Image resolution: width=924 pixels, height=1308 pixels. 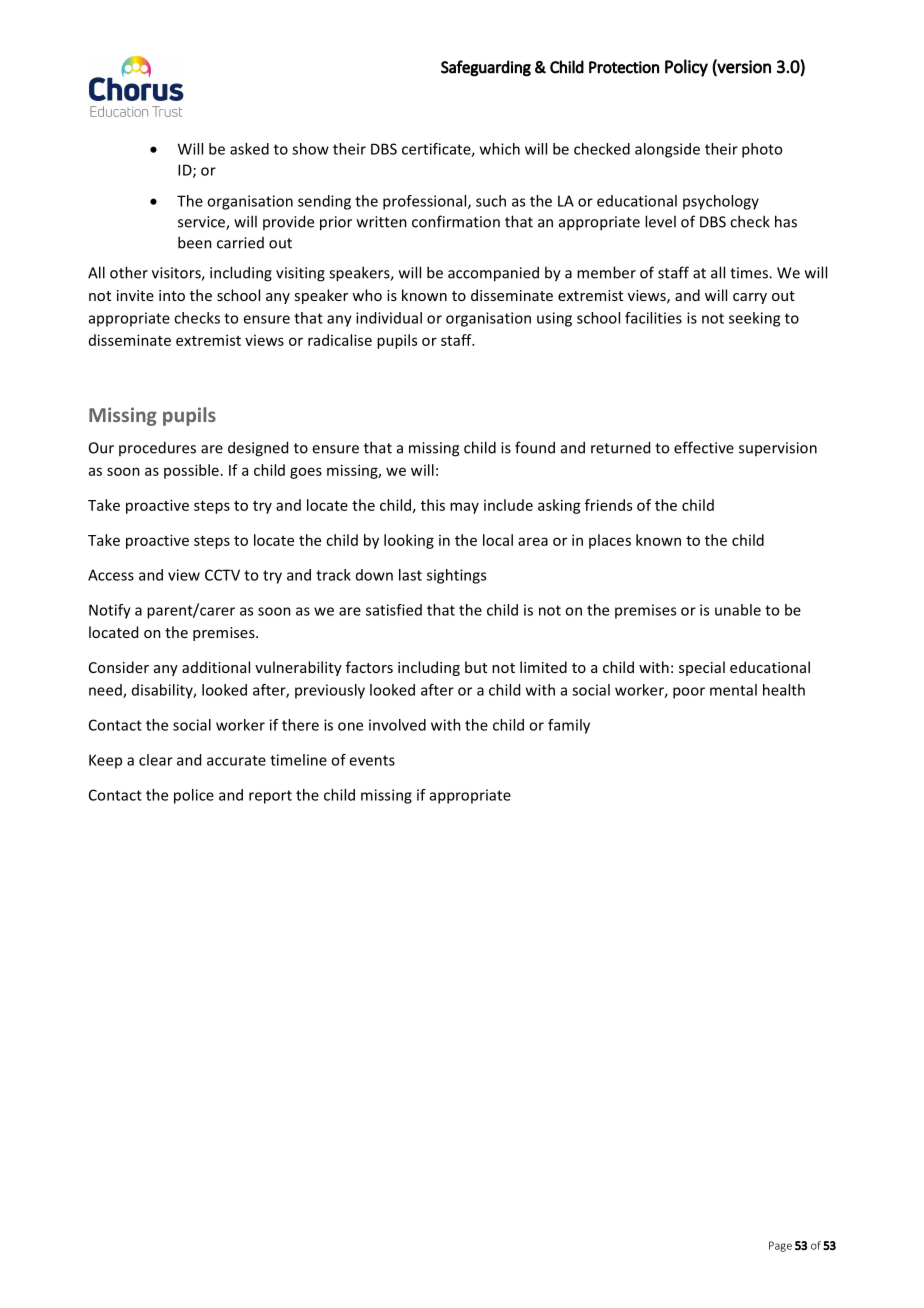 What do you see at coordinates (486, 68) in the document?
I see `Safeguarding` at bounding box center [486, 68].
